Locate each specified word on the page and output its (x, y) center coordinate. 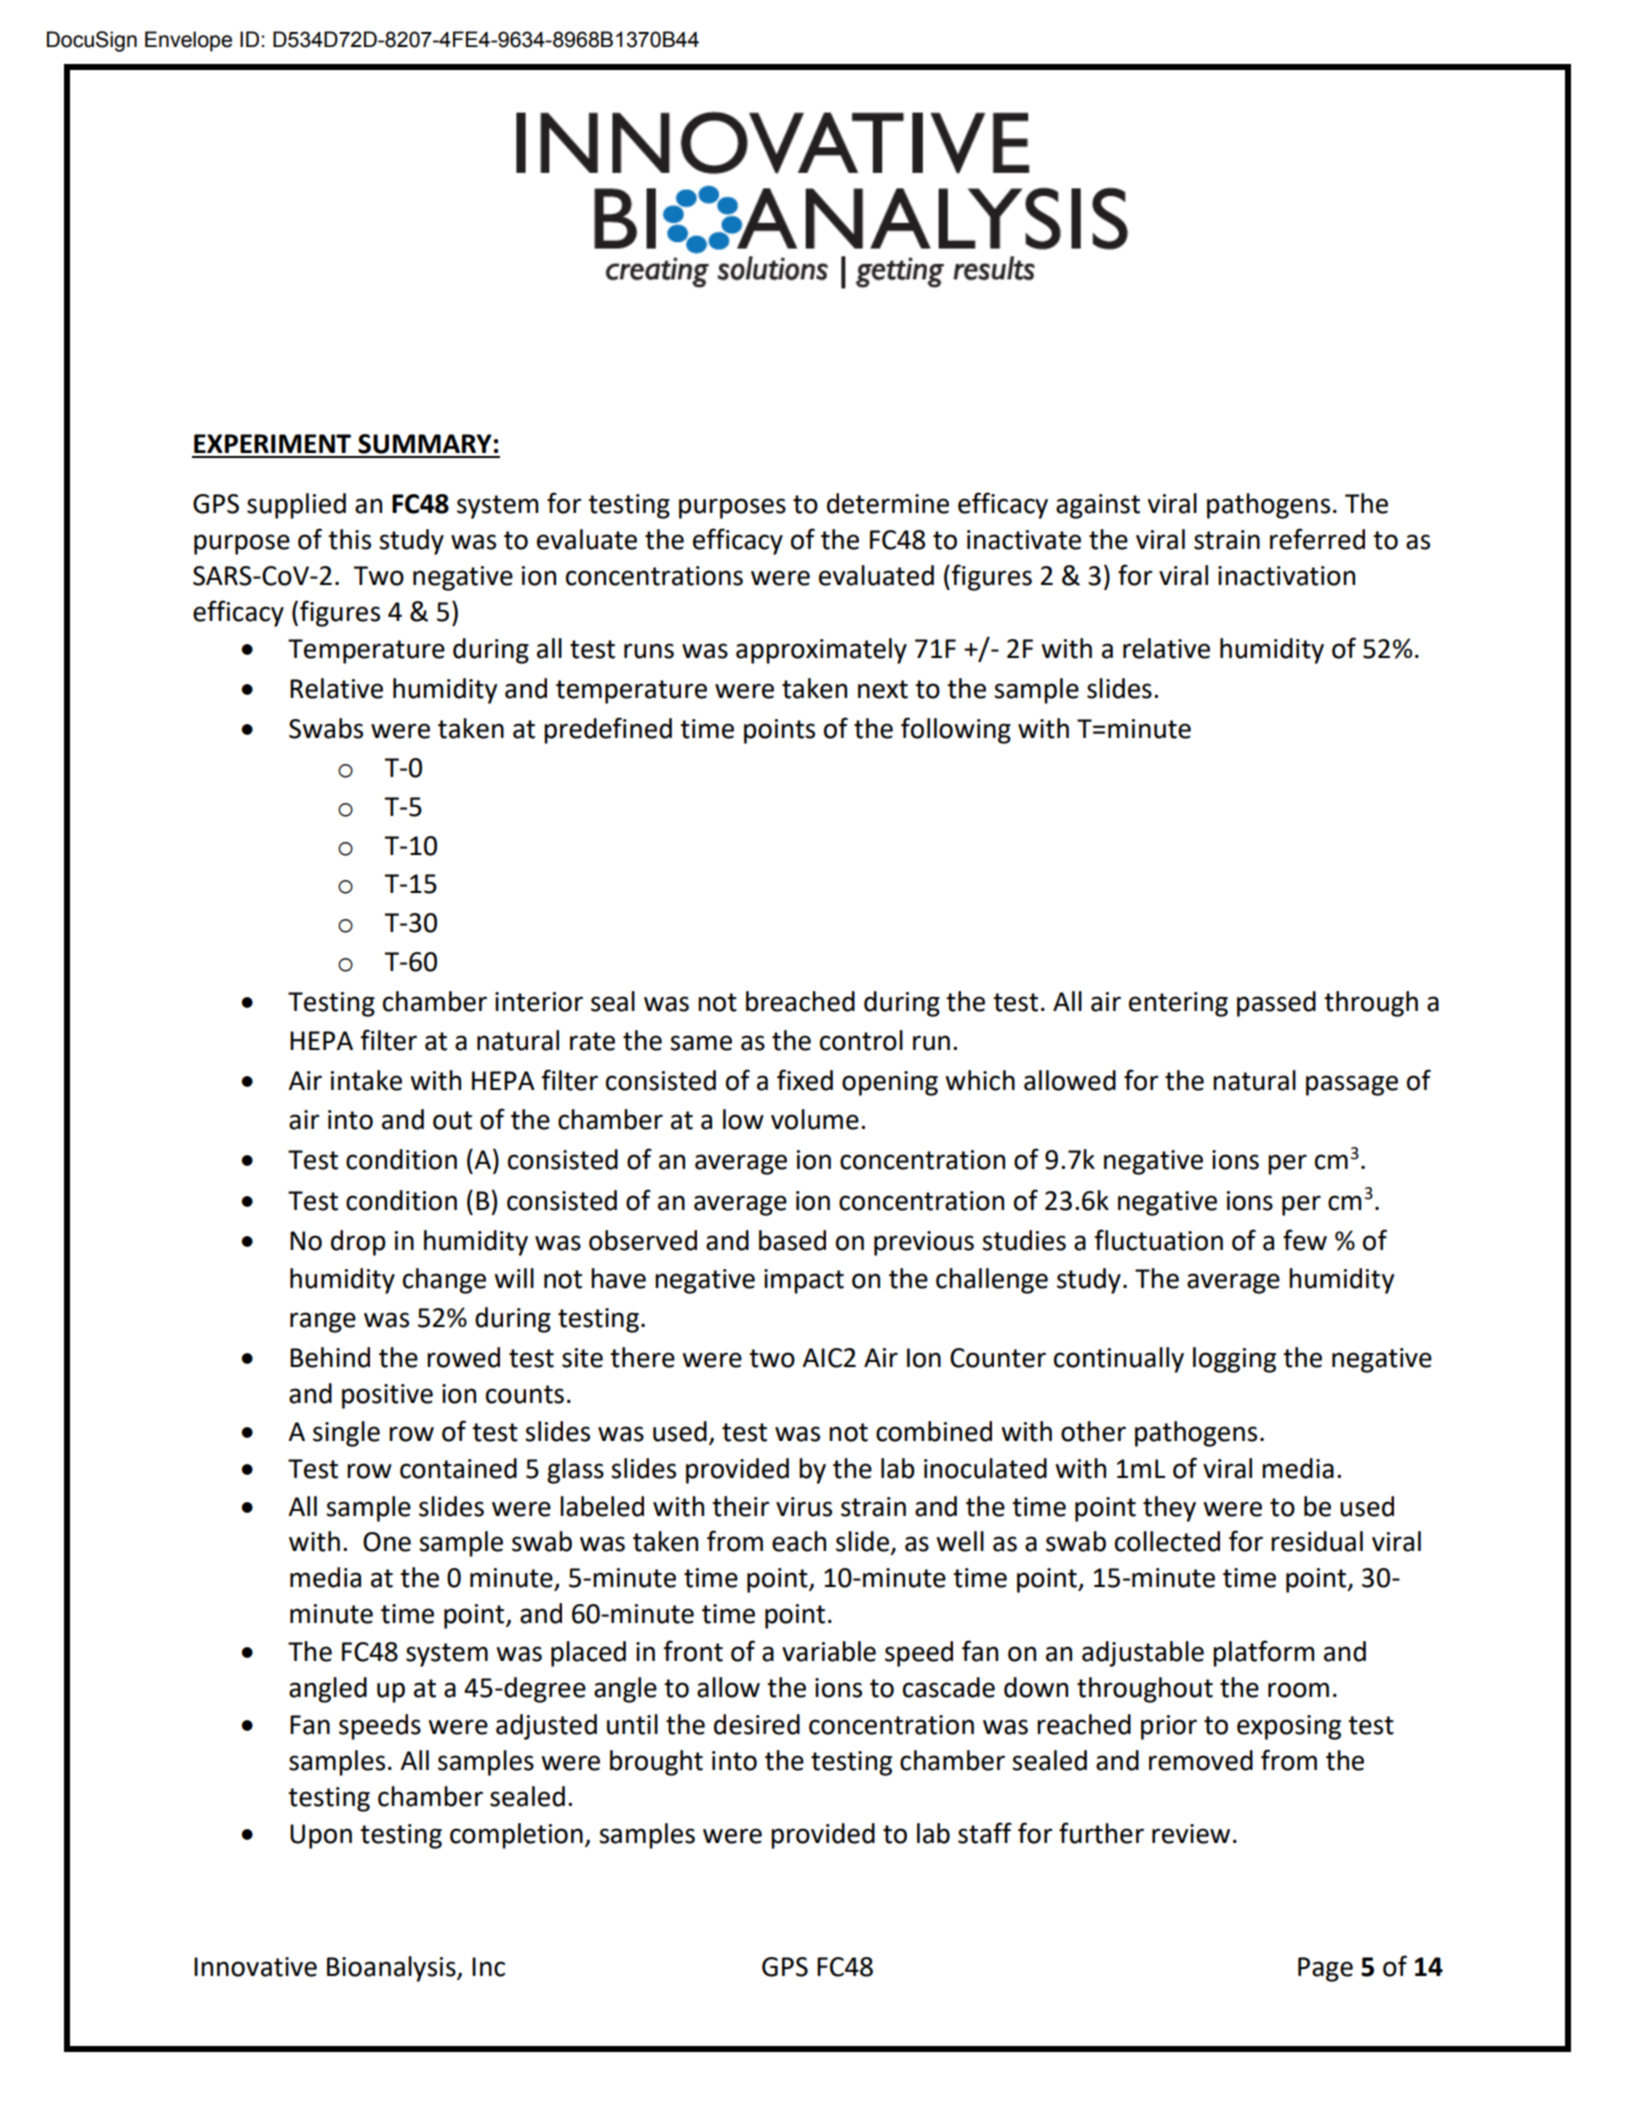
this (349, 539)
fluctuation (1158, 1240)
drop (358, 1243)
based (792, 1240)
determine (888, 503)
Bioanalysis (392, 1969)
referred (1317, 539)
